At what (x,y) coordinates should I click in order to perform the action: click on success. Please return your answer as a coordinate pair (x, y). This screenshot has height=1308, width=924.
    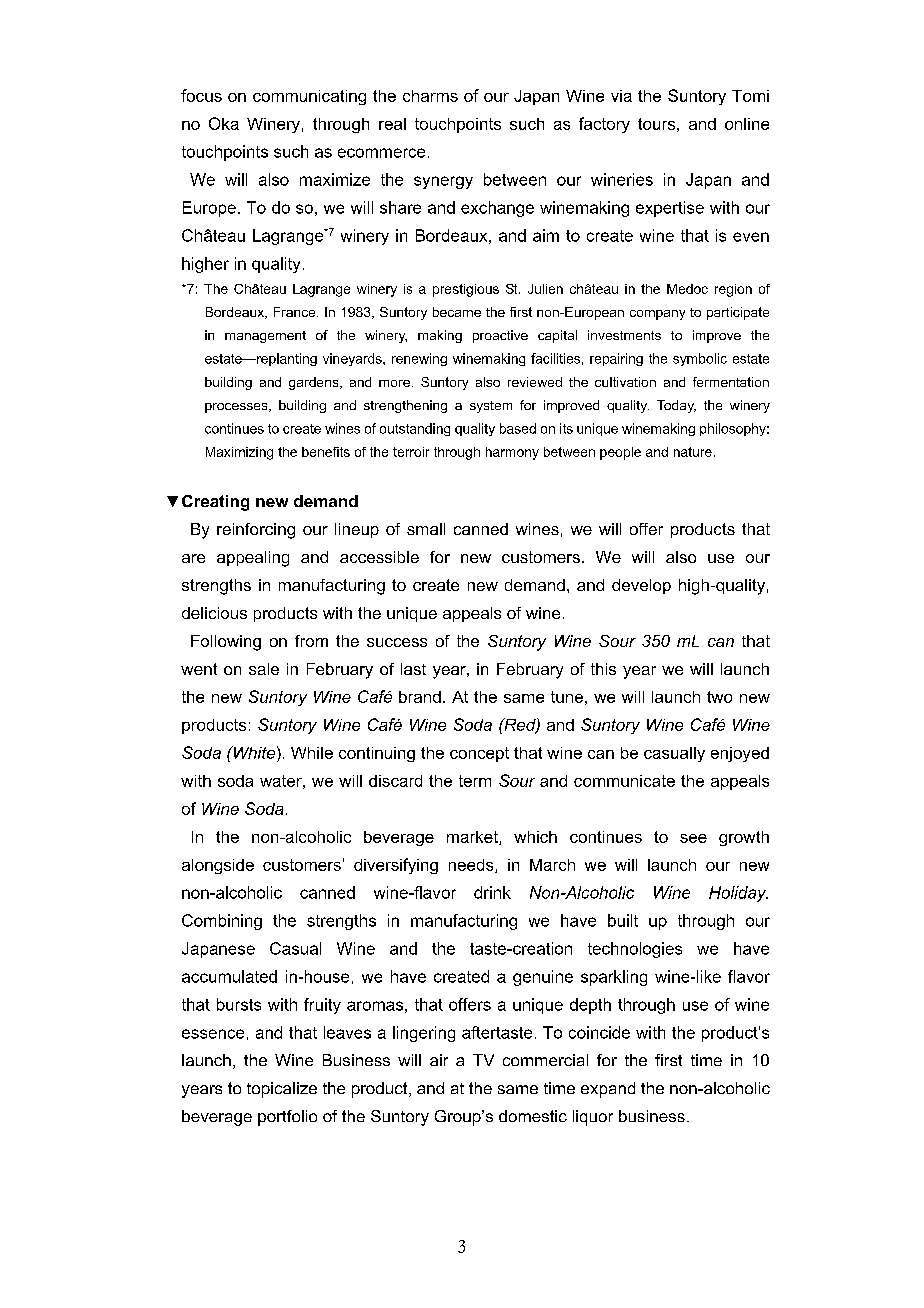
    Looking at the image, I should click on (397, 642).
